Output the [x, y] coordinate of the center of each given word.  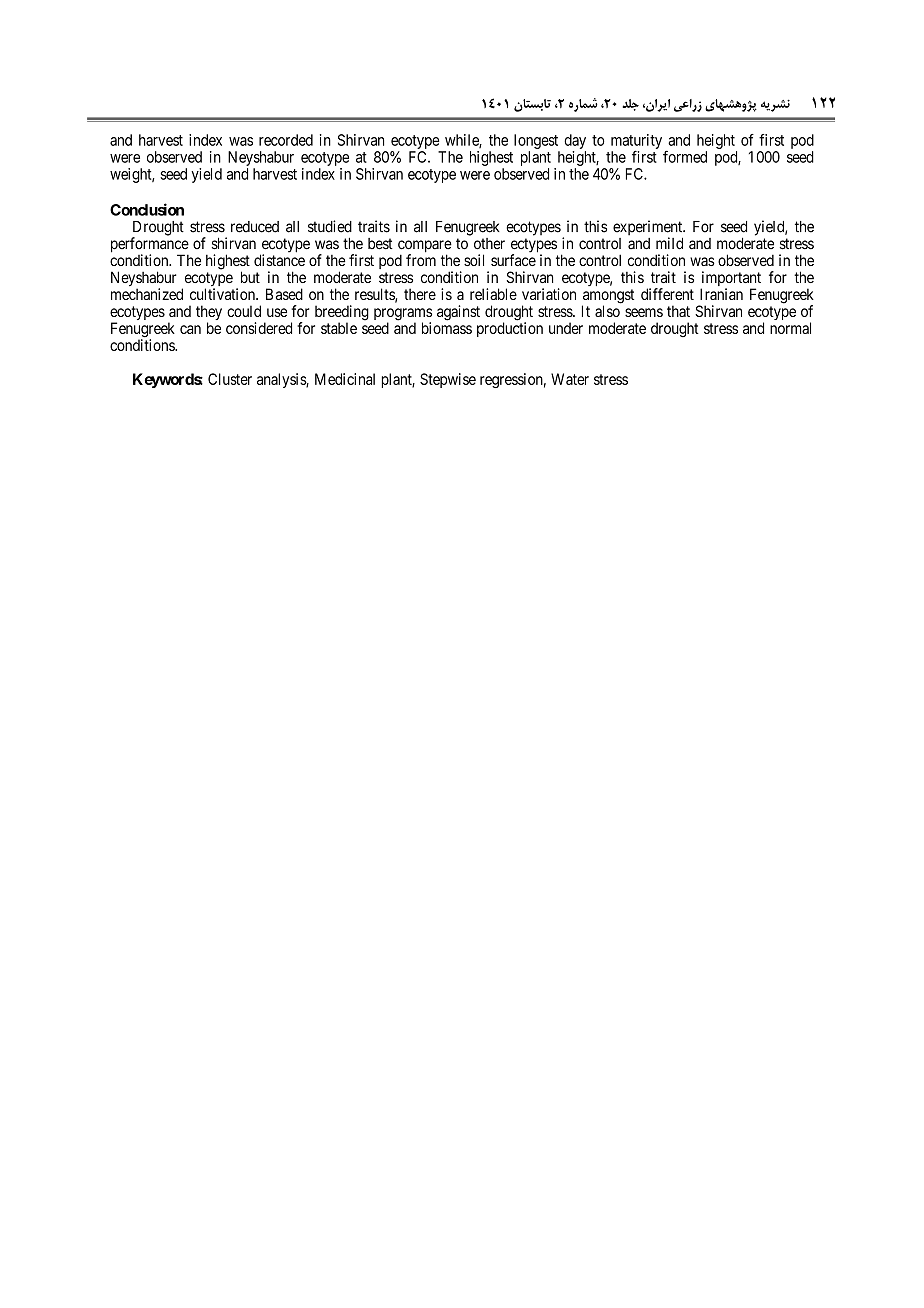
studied [330, 226]
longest [536, 141]
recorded [286, 140]
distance [279, 260]
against [458, 313]
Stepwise [448, 380]
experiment [649, 229]
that [678, 311]
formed [685, 157]
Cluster [230, 379]
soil [474, 260]
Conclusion [147, 209]
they [209, 314]
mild [669, 243]
